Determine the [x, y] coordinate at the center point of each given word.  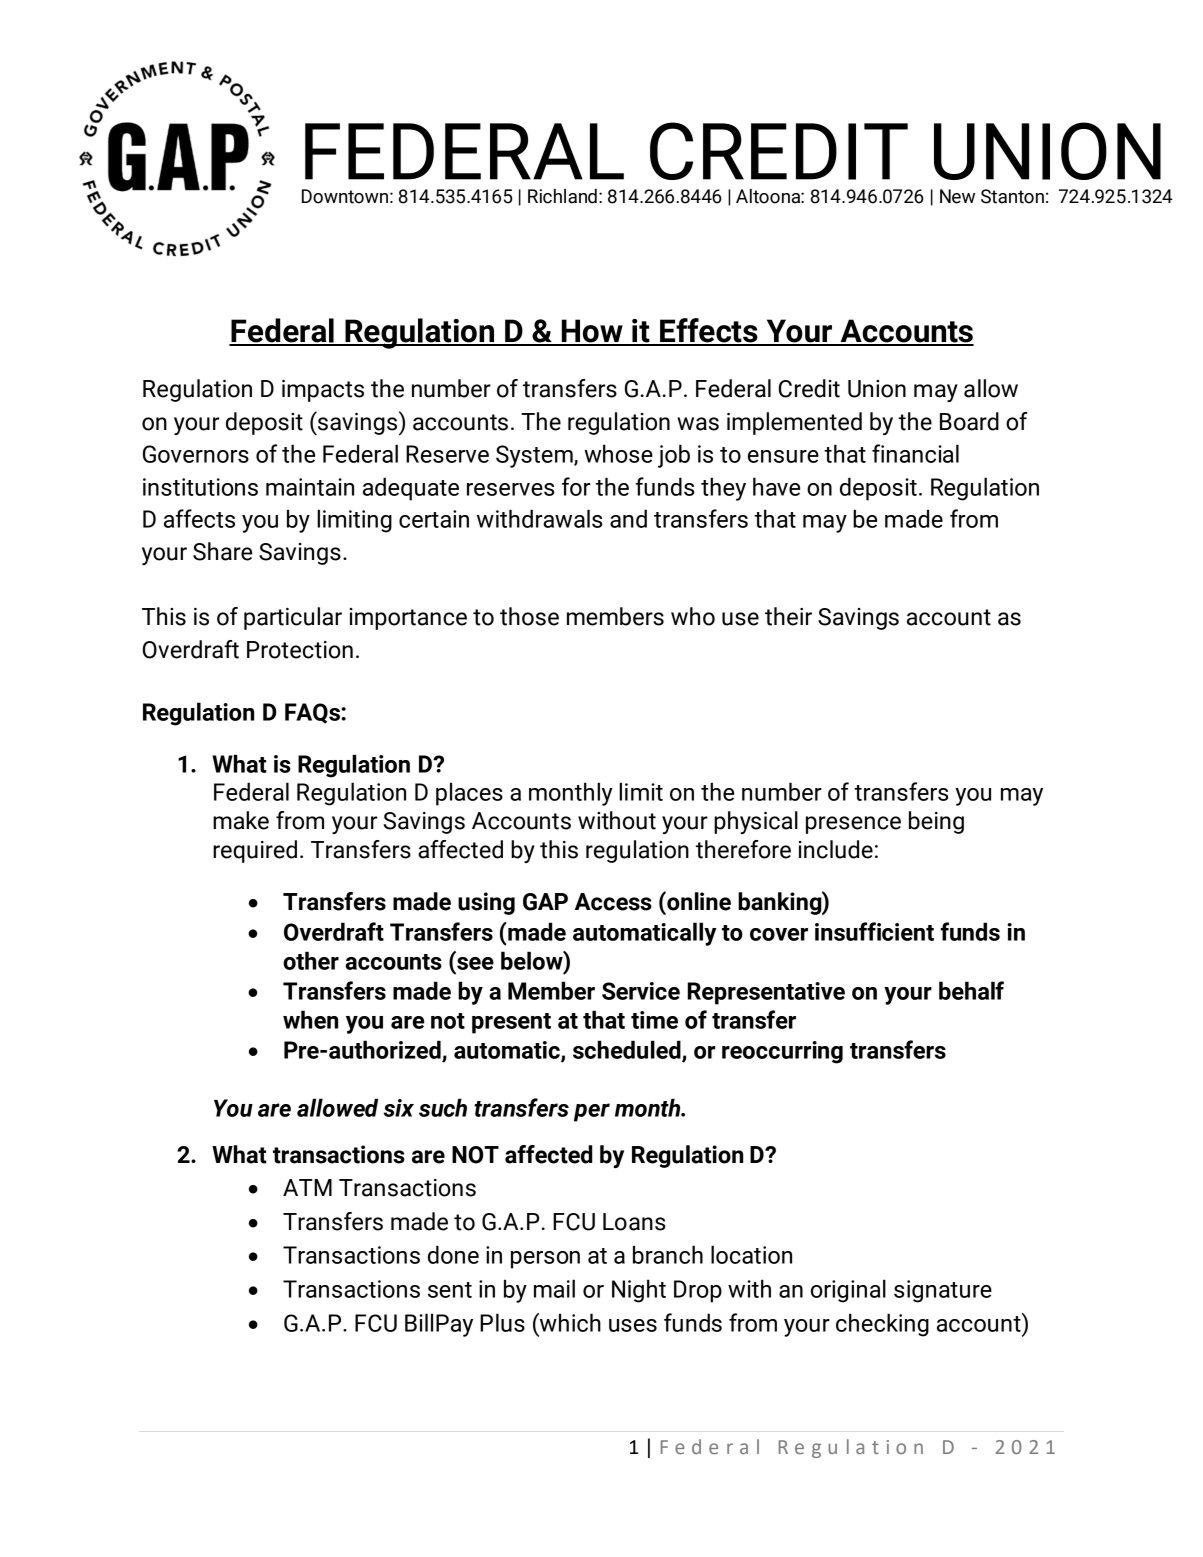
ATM [307, 1187]
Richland [562, 196]
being [936, 822]
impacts [323, 391]
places [469, 794]
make [241, 820]
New [957, 196]
